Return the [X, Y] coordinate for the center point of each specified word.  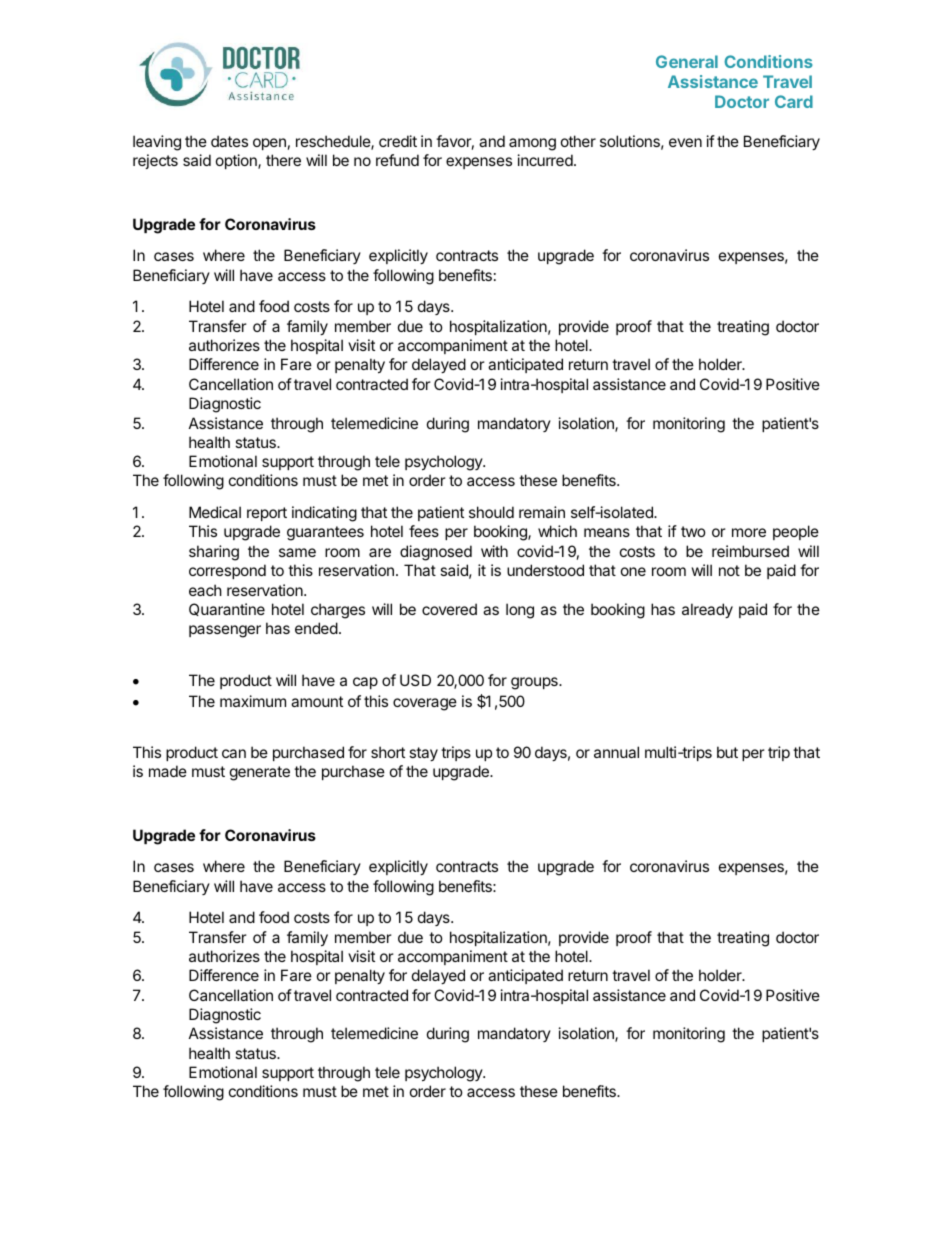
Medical [215, 512]
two [693, 531]
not [729, 570]
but [727, 752]
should [491, 512]
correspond [227, 571]
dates [229, 141]
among [532, 144]
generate [260, 773]
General [687, 61]
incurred [546, 160]
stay [423, 754]
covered [449, 609]
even [685, 142]
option [237, 161]
